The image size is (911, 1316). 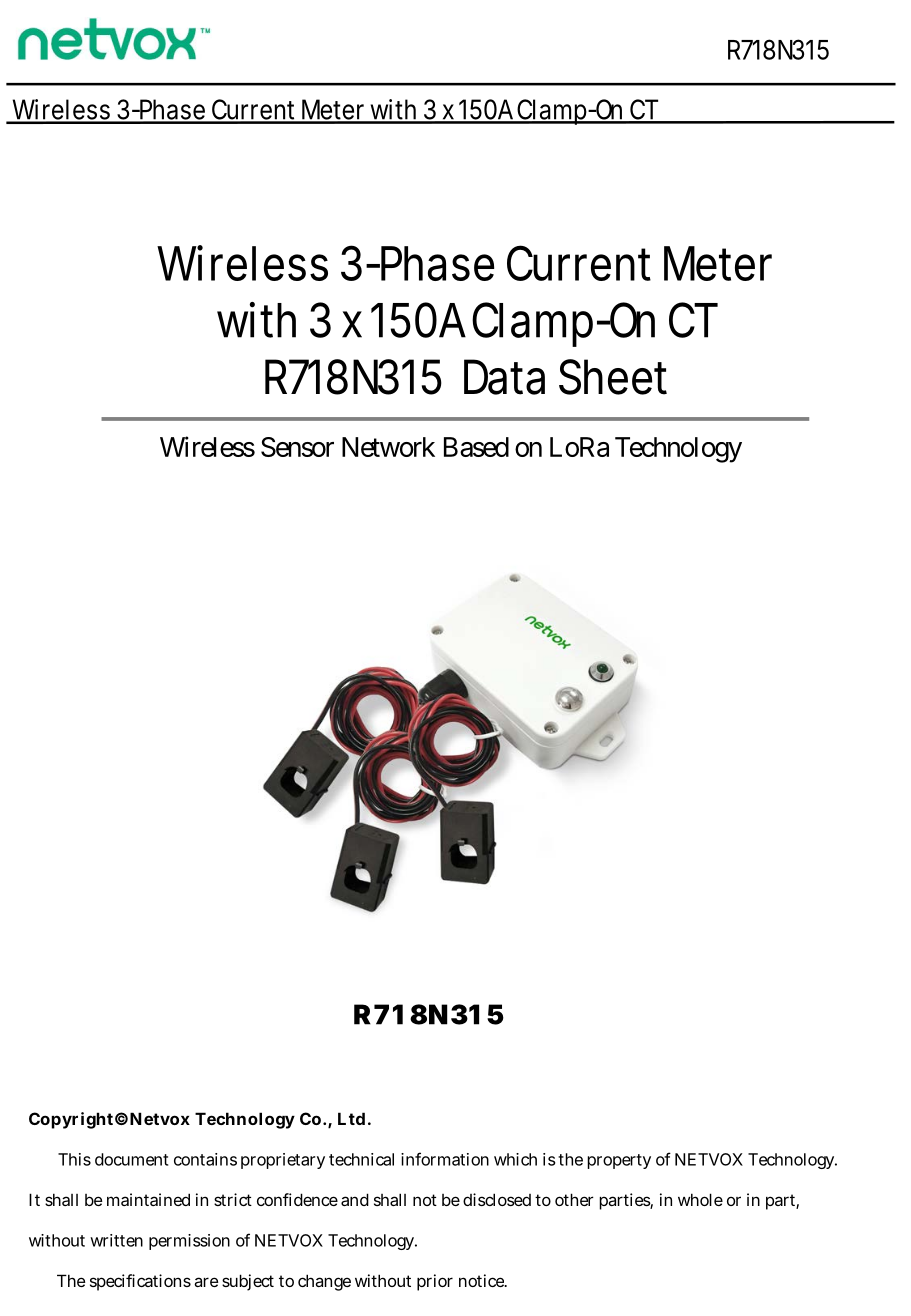 I want to click on Network, so click(x=388, y=447).
